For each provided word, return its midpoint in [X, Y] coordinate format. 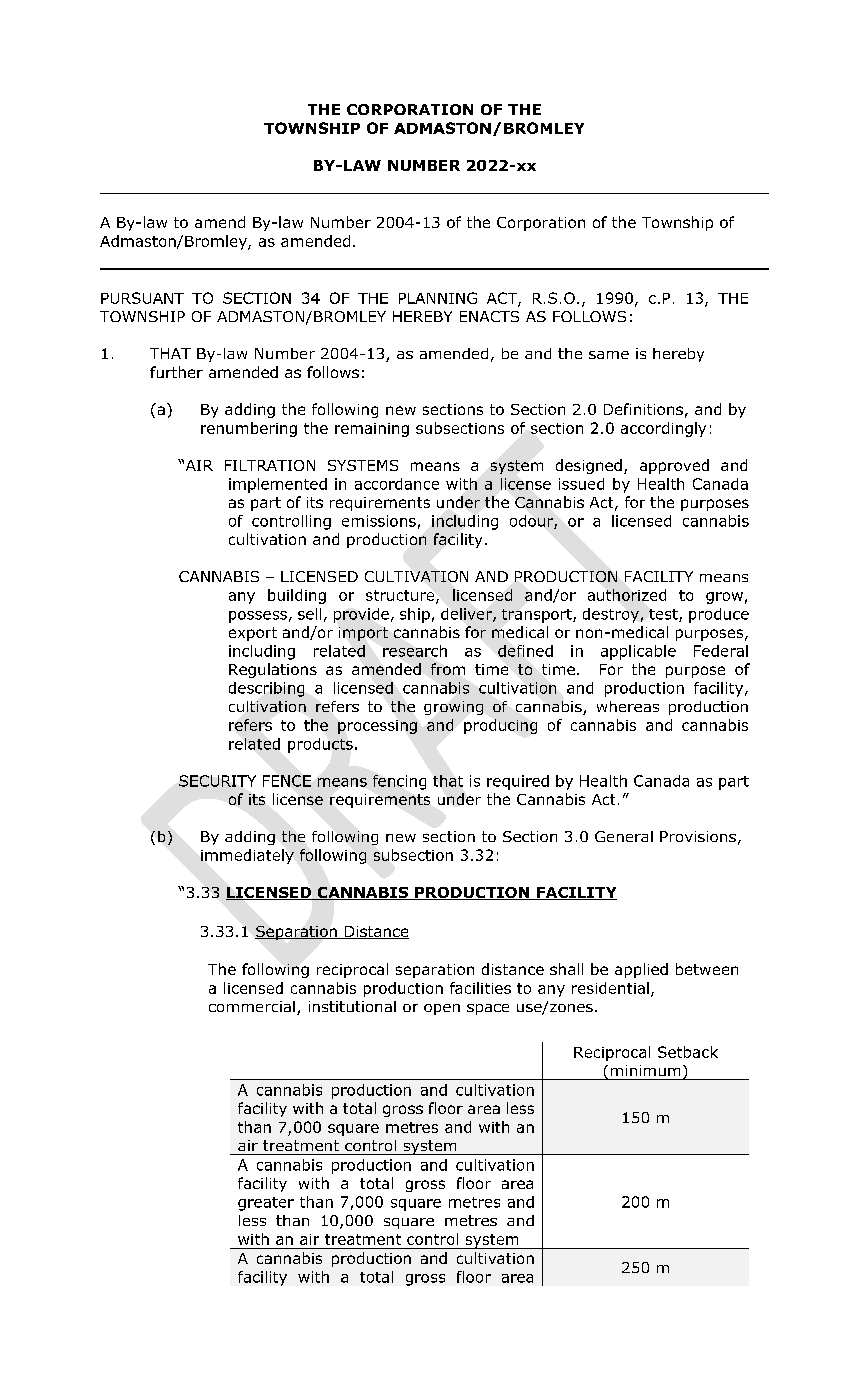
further [176, 372]
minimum [645, 1070]
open [442, 1009]
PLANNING [438, 298]
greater [266, 1204]
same [609, 355]
